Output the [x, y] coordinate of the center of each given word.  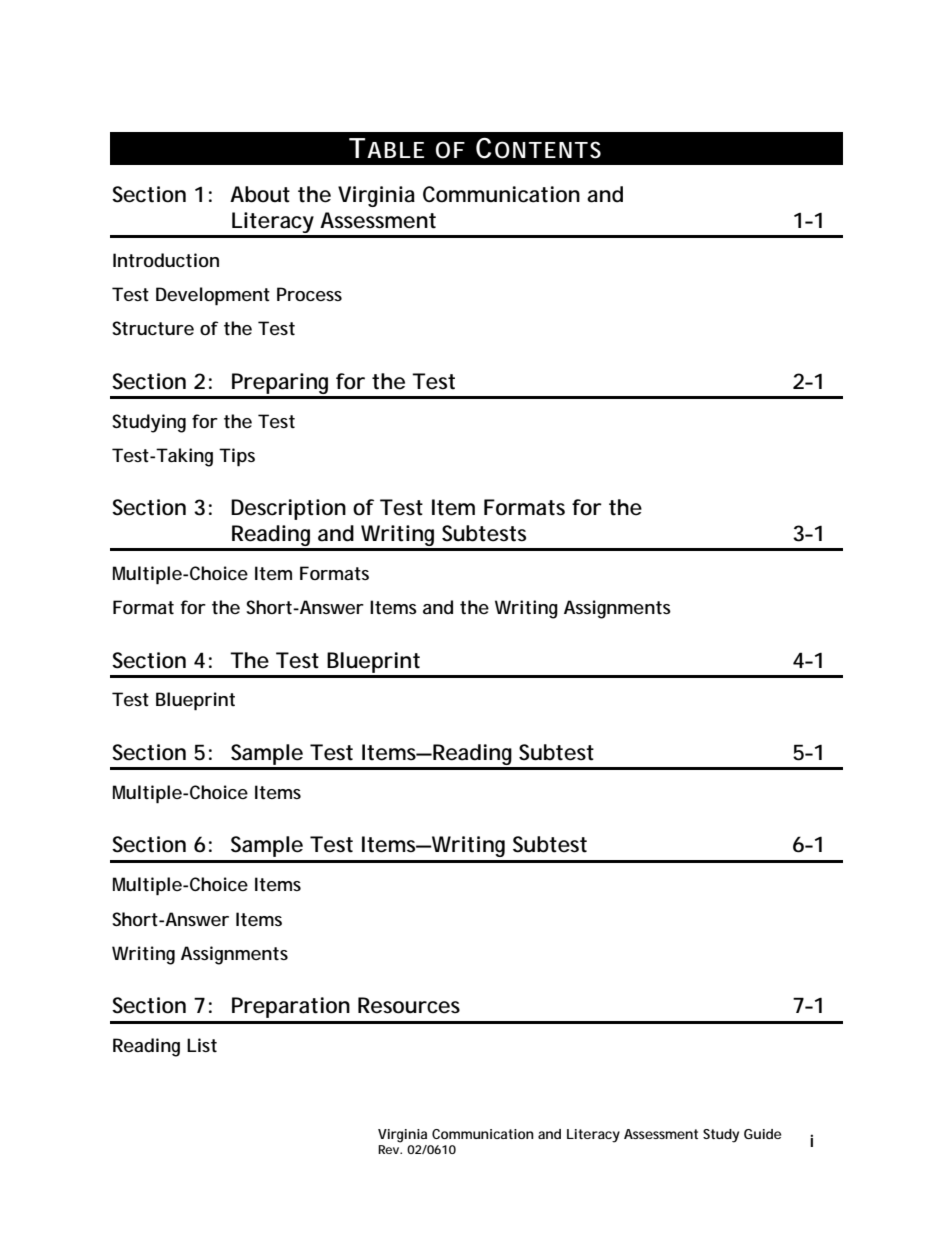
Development [213, 296]
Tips [237, 457]
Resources [409, 1005]
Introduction [166, 260]
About [260, 194]
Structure [153, 328]
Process [309, 294]
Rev [389, 1149]
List [202, 1045]
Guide [763, 1134]
